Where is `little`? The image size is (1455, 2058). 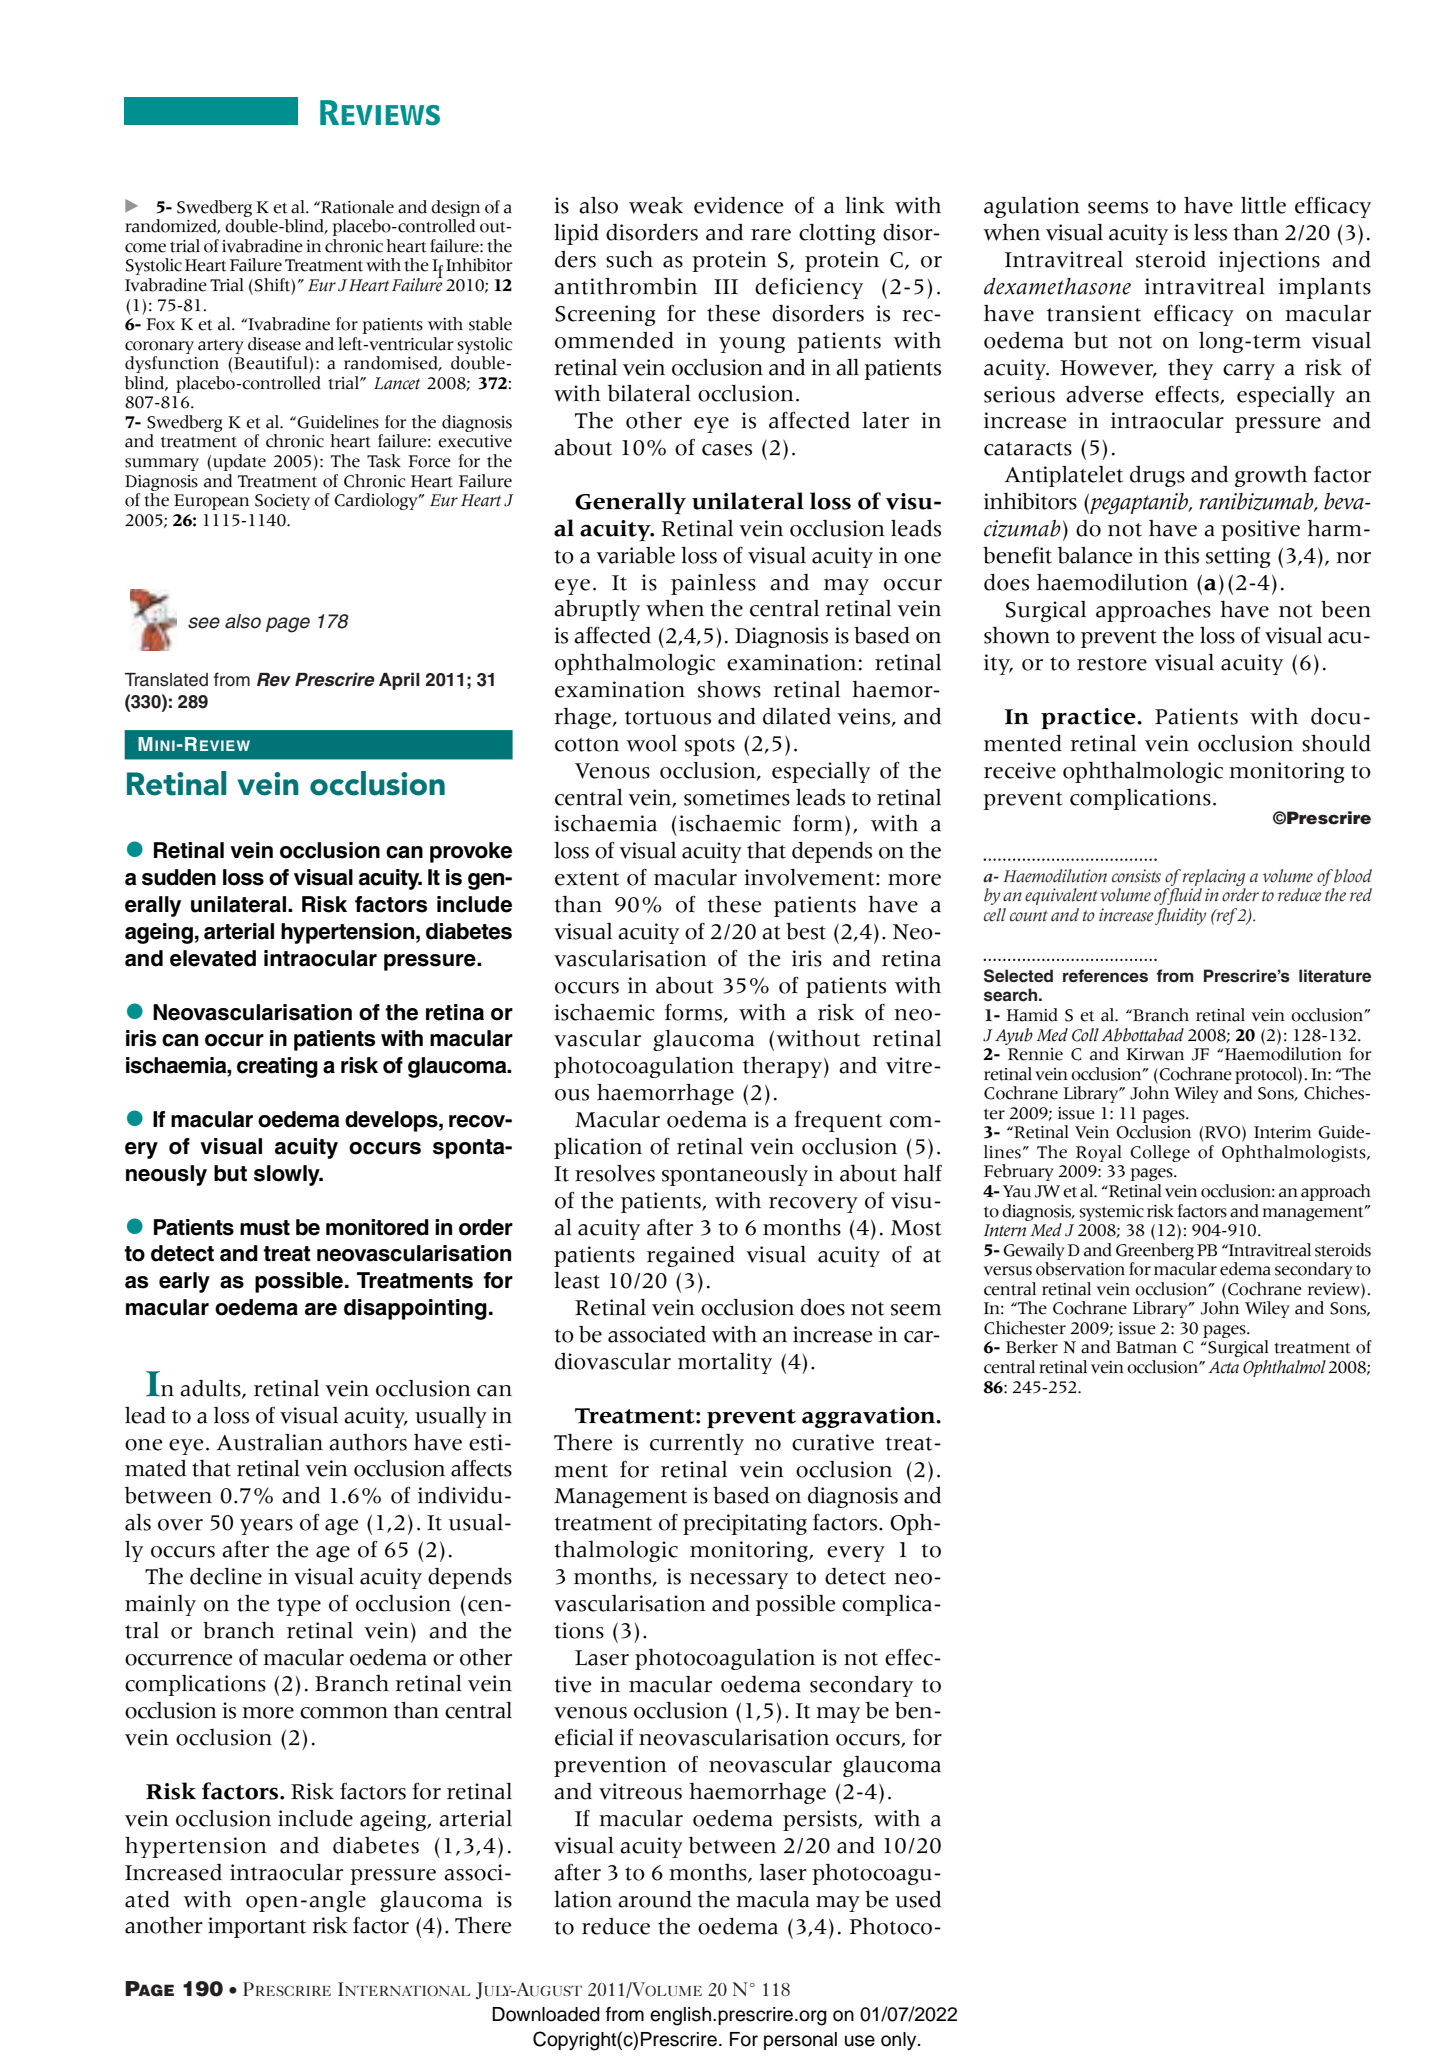
little is located at coordinates (1263, 205).
